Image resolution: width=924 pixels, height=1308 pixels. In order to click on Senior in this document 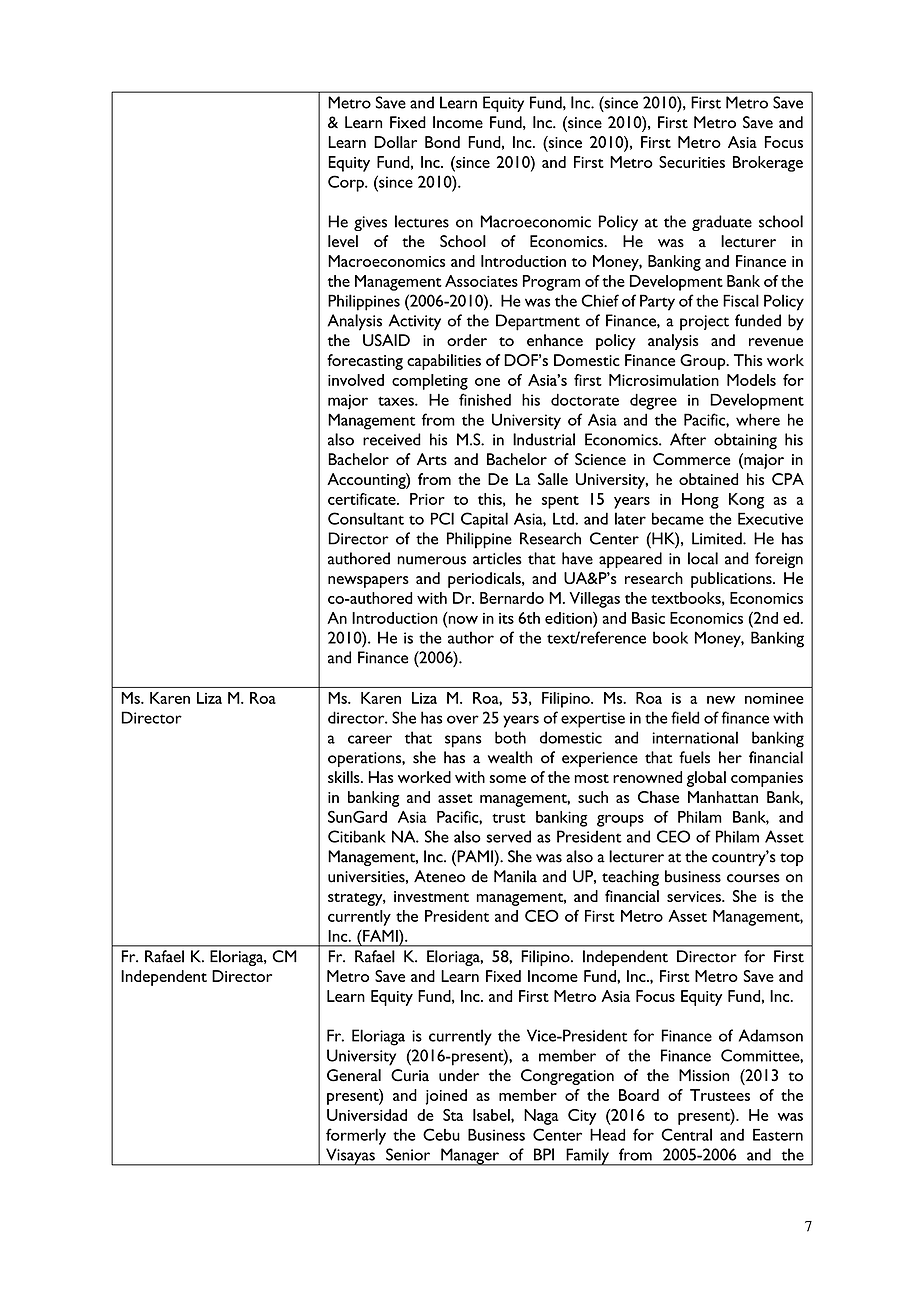, I will do `click(408, 1154)`.
